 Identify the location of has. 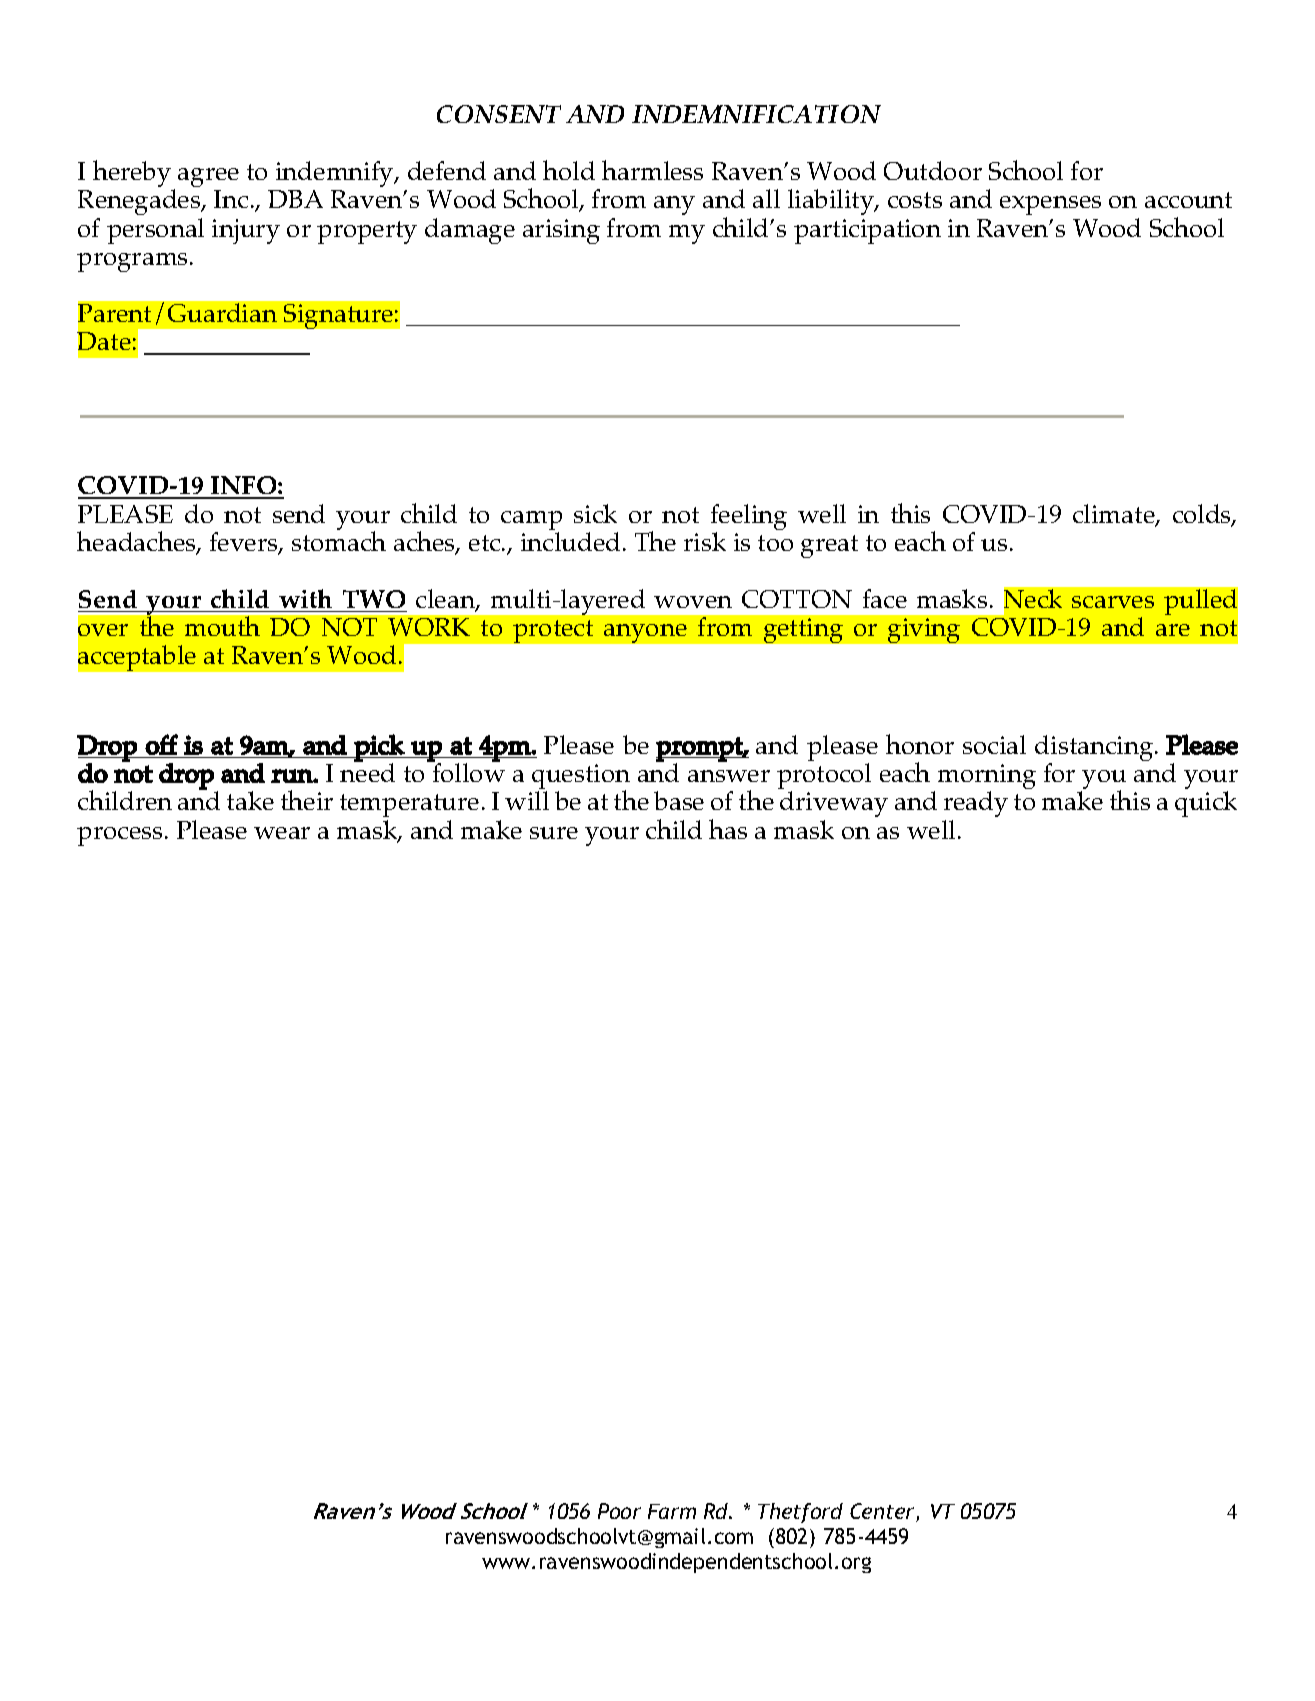
(728, 829).
